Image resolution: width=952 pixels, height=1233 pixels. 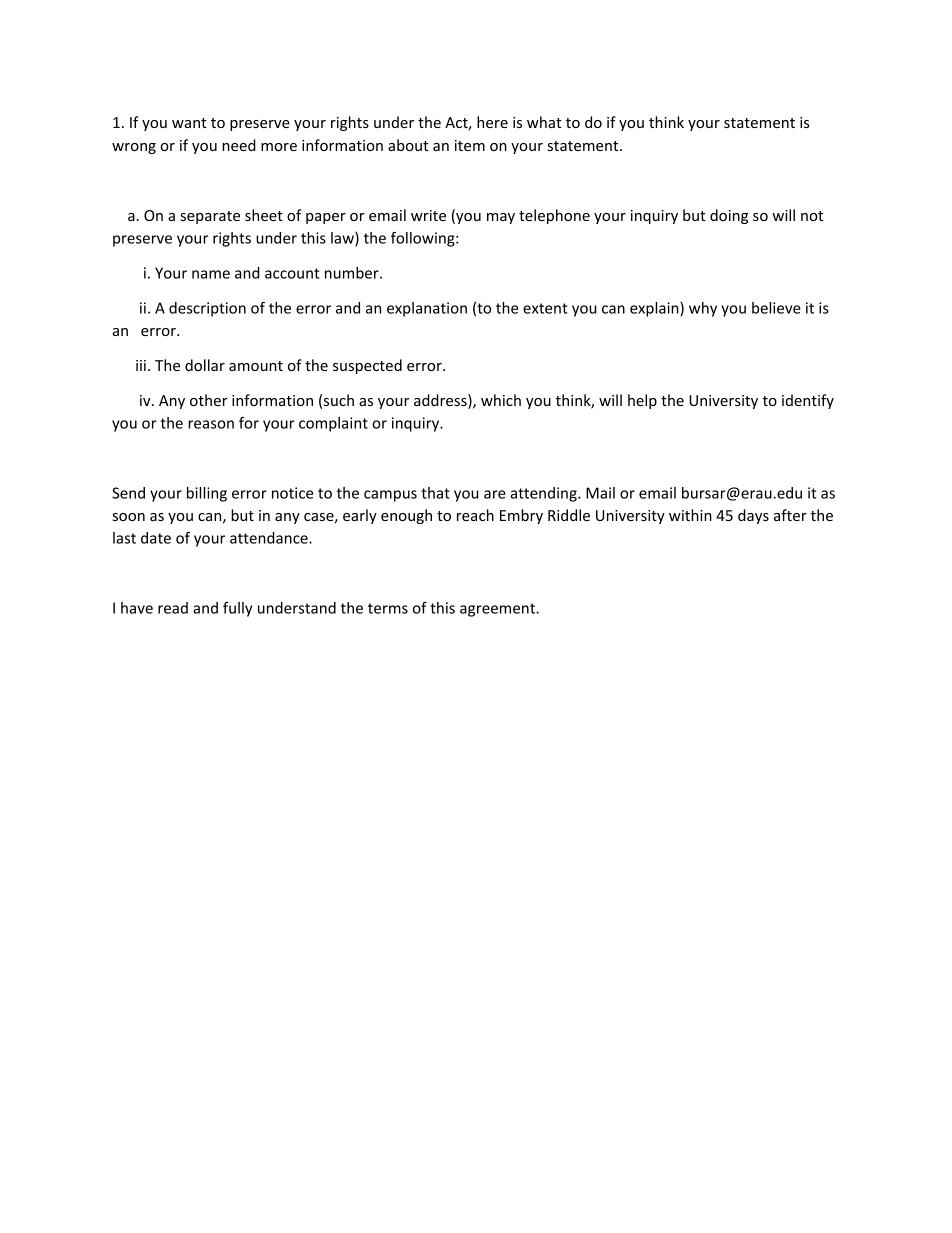 What do you see at coordinates (544, 122) in the screenshot?
I see `what` at bounding box center [544, 122].
